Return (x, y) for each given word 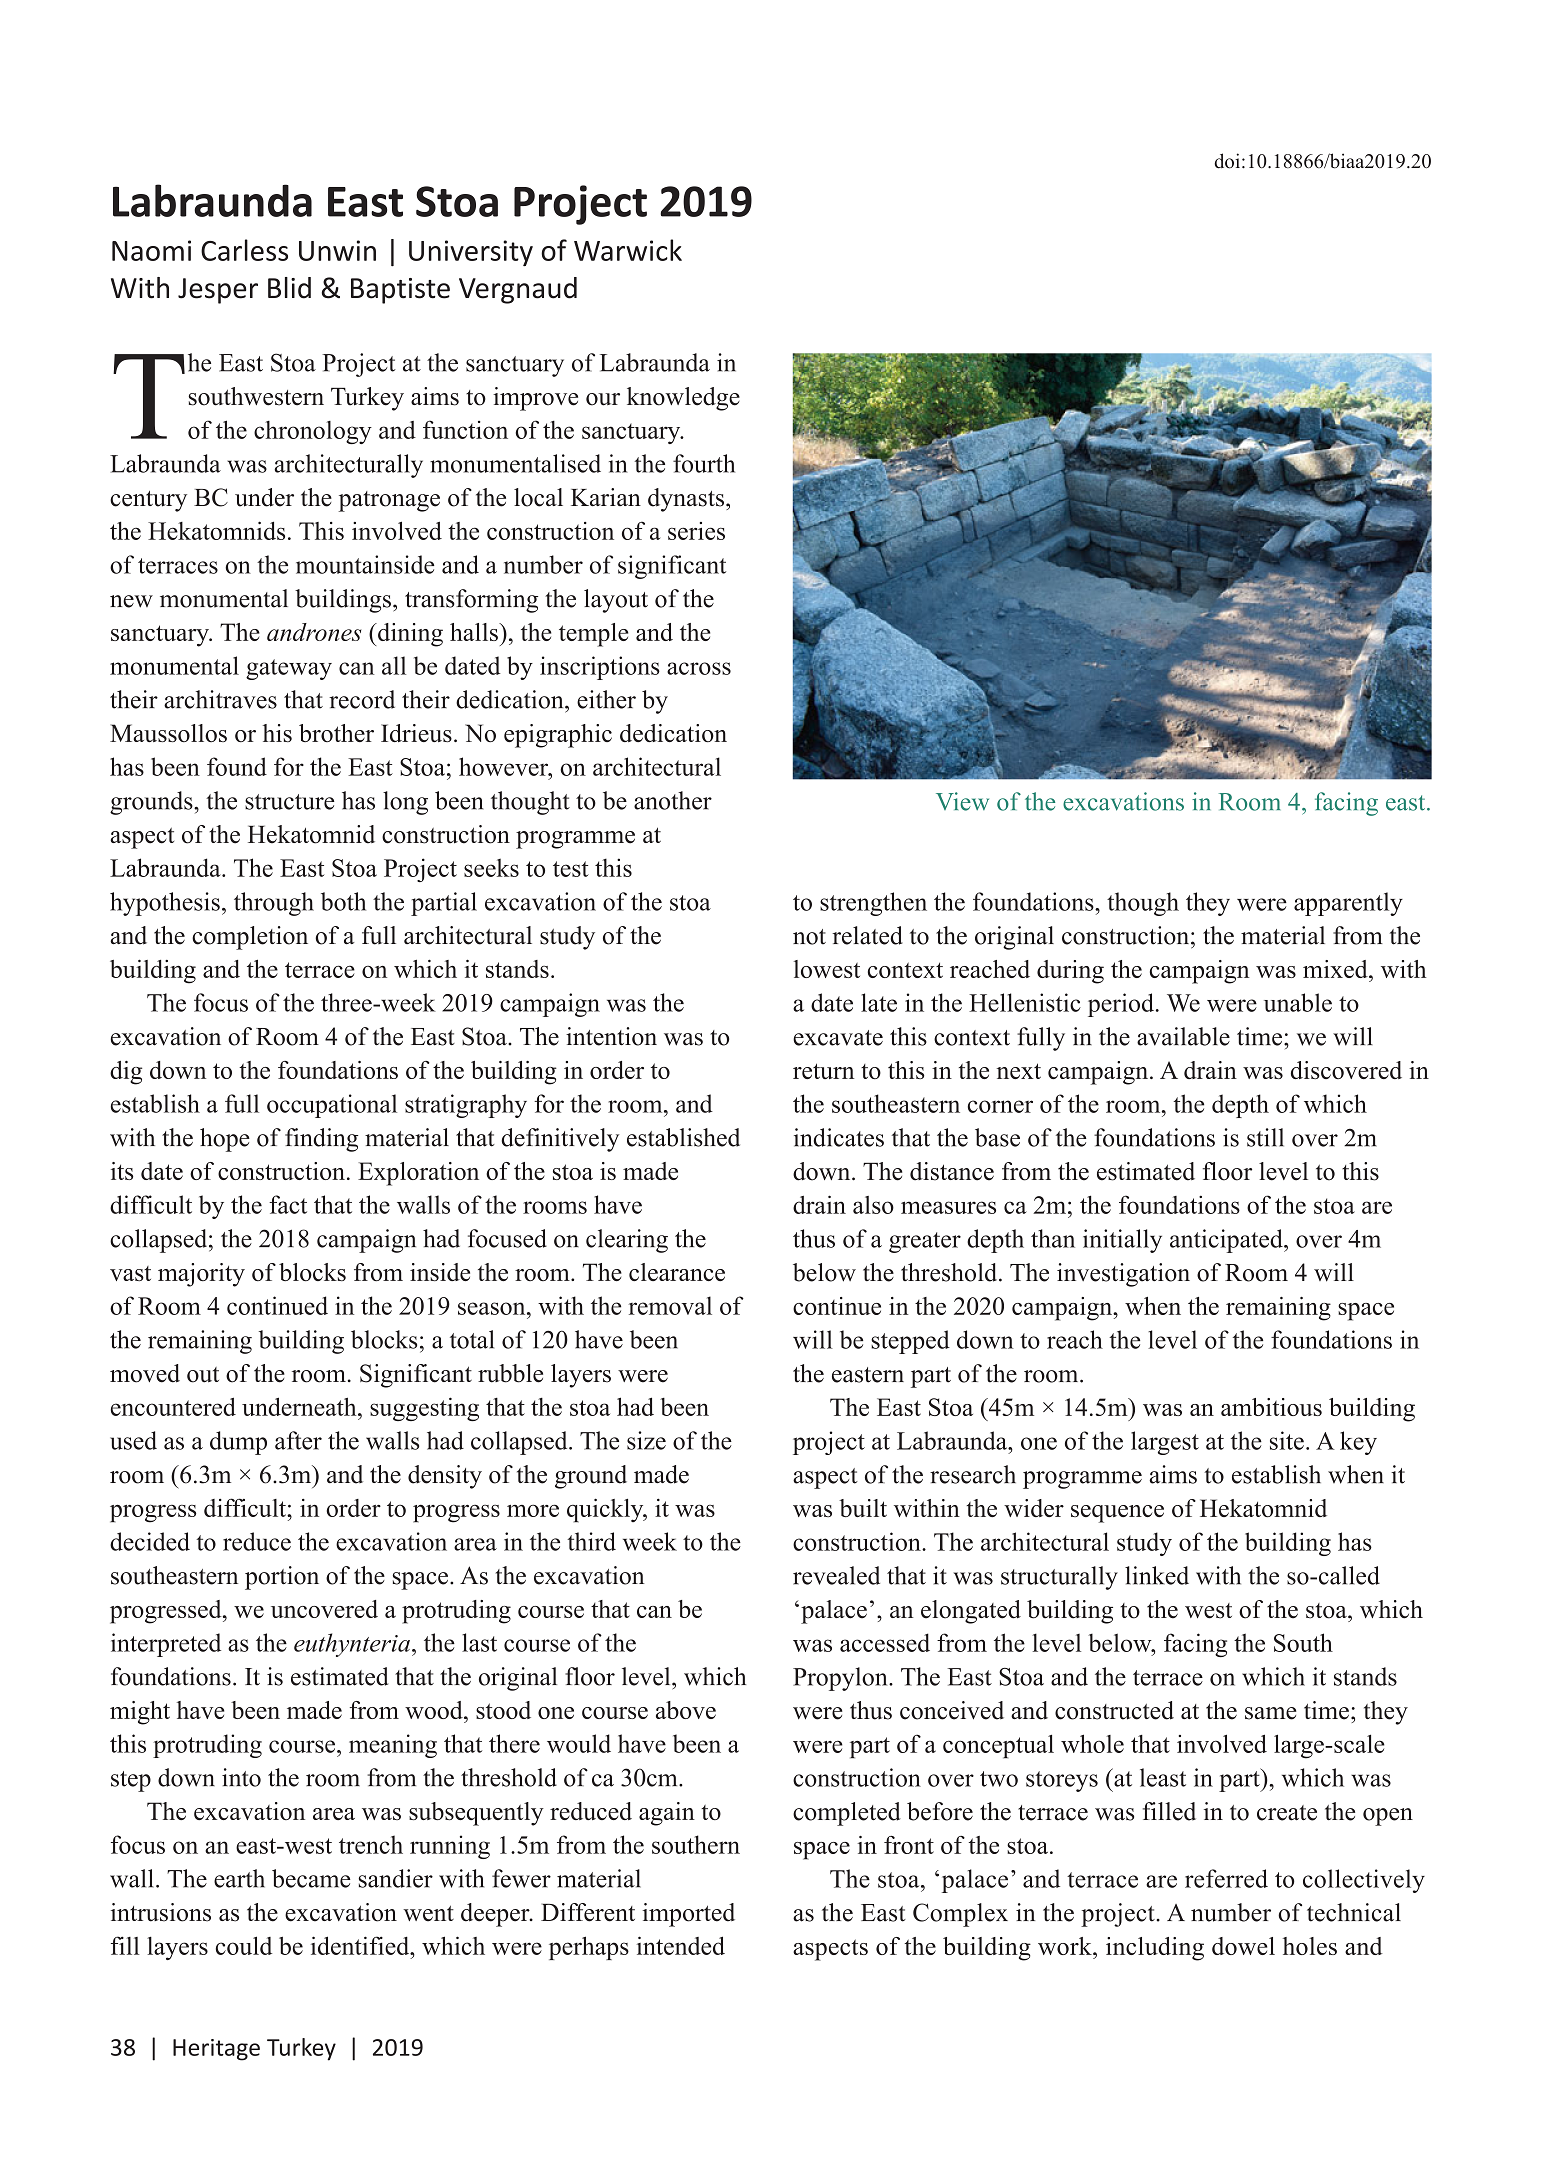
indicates (839, 1137)
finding (321, 1140)
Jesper (218, 291)
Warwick (628, 250)
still (1265, 1137)
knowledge (683, 399)
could (244, 1945)
